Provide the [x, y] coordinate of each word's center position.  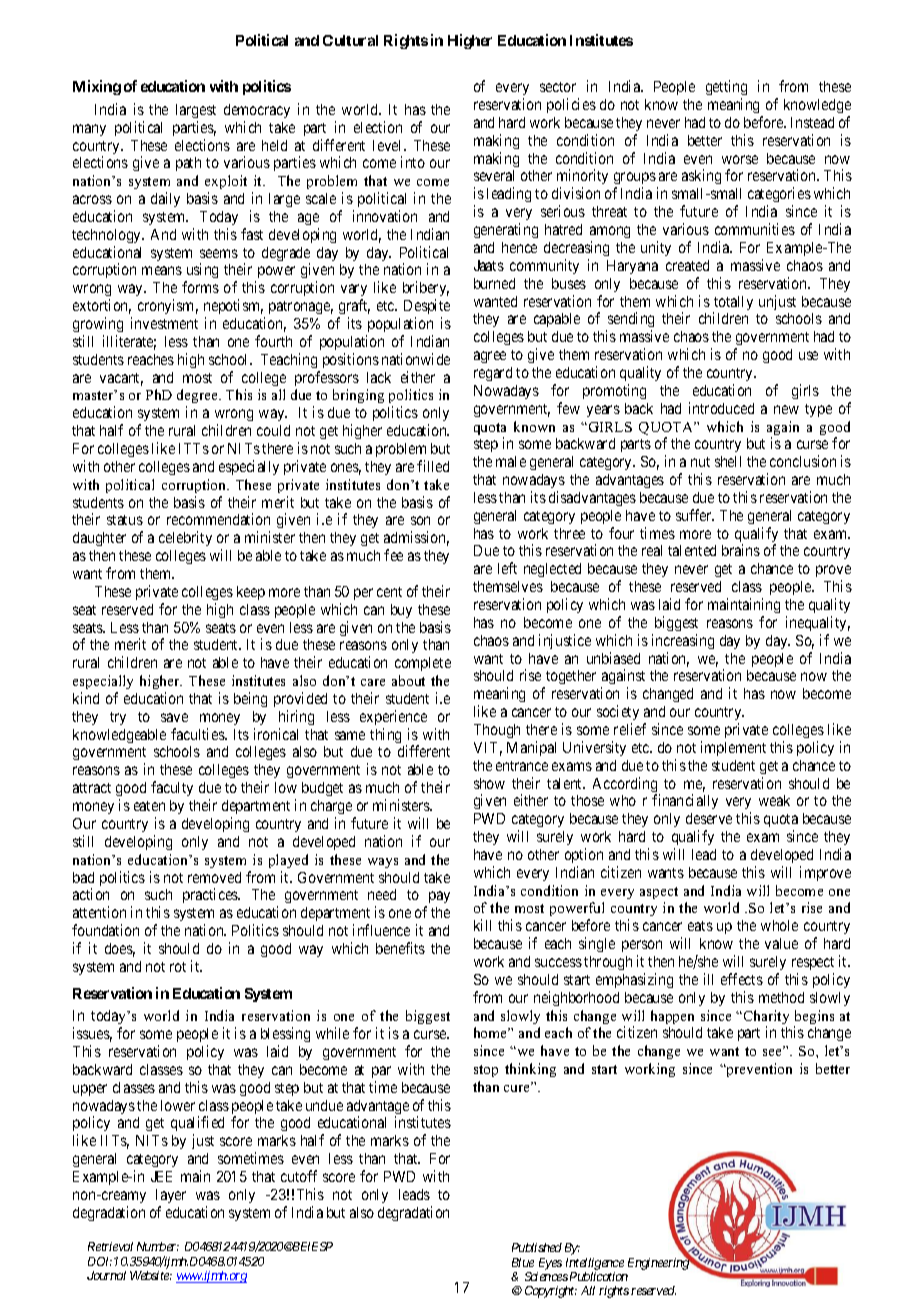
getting [726, 89]
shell [728, 461]
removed [214, 877]
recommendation [218, 519]
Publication [599, 1276]
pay [438, 899]
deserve [709, 818]
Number [158, 1246]
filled [433, 466]
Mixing [97, 87]
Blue [523, 1262]
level [389, 145]
